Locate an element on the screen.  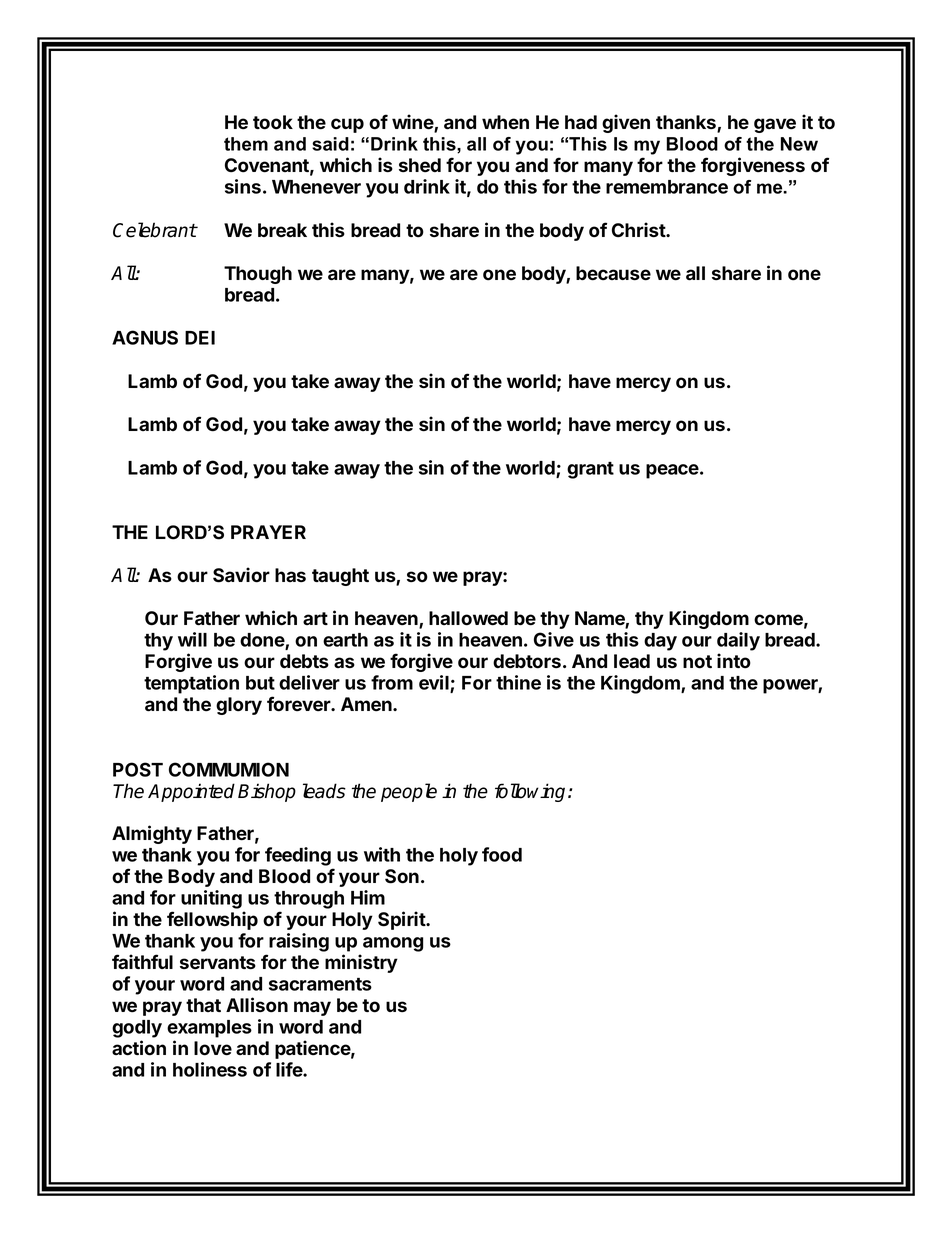
food is located at coordinates (502, 854).
